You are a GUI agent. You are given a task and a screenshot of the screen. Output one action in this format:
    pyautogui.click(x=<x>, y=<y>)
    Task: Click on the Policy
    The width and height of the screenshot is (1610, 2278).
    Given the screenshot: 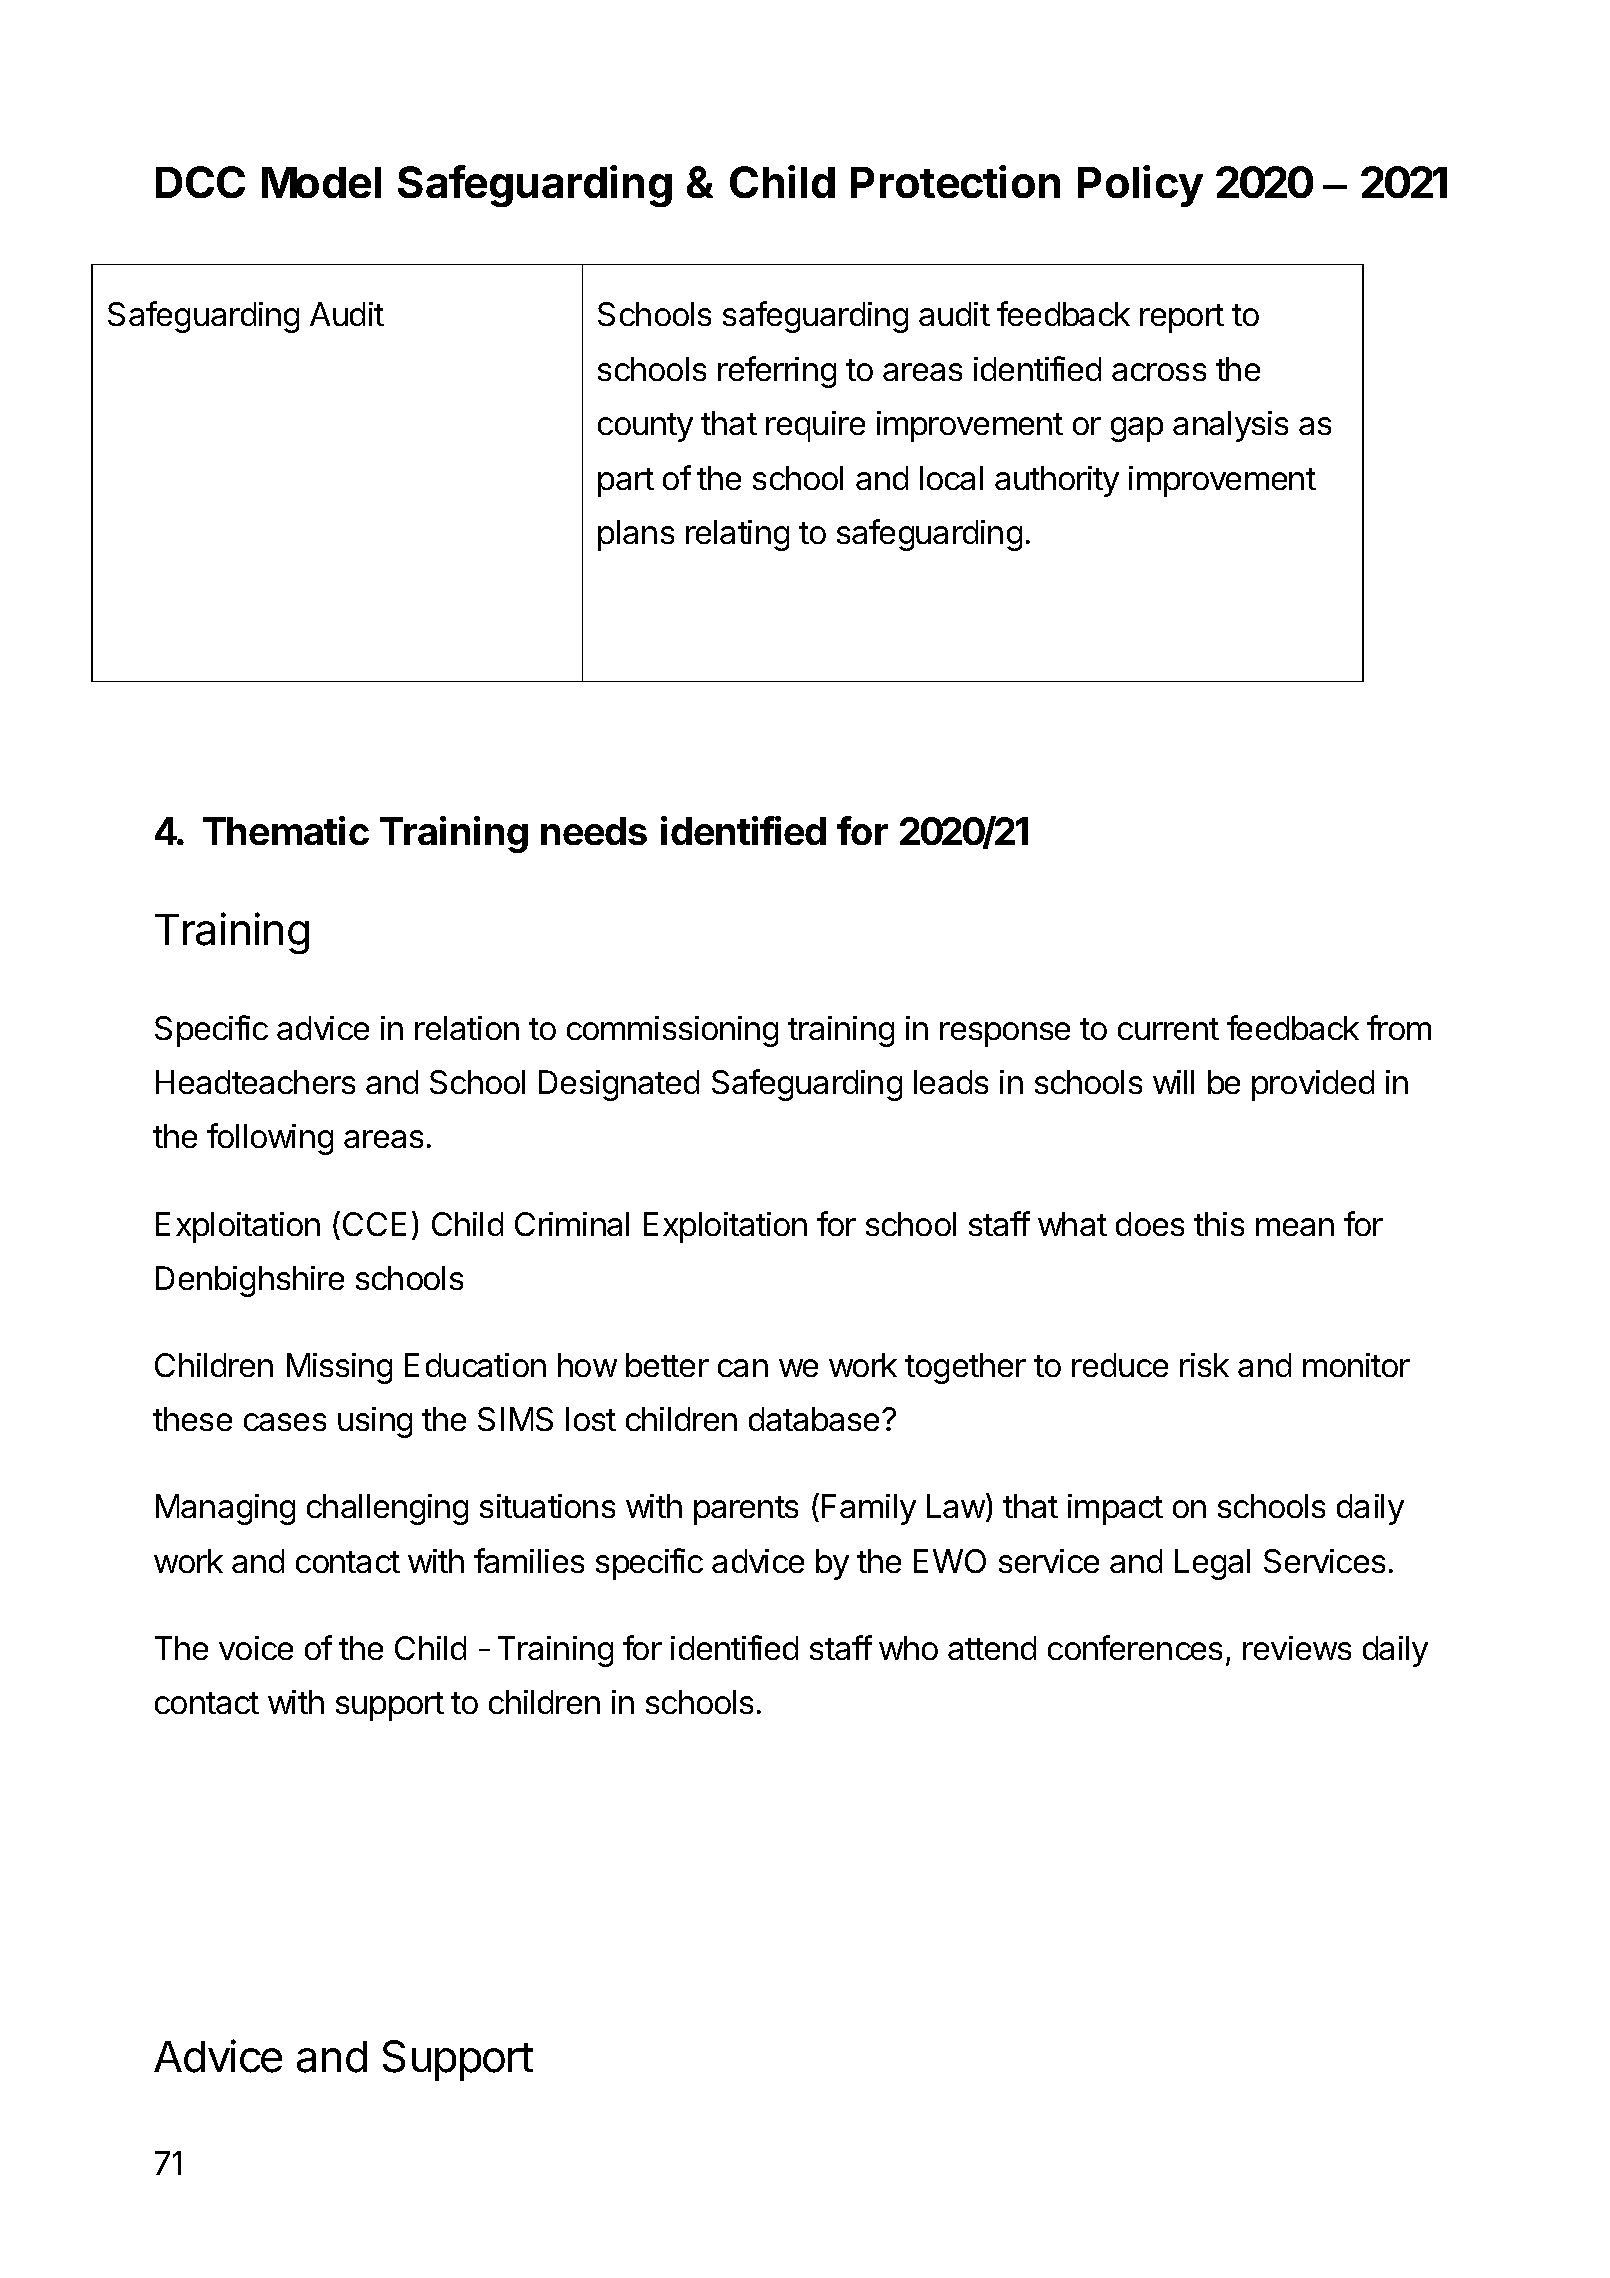 What is the action you would take?
    pyautogui.click(x=1140, y=186)
